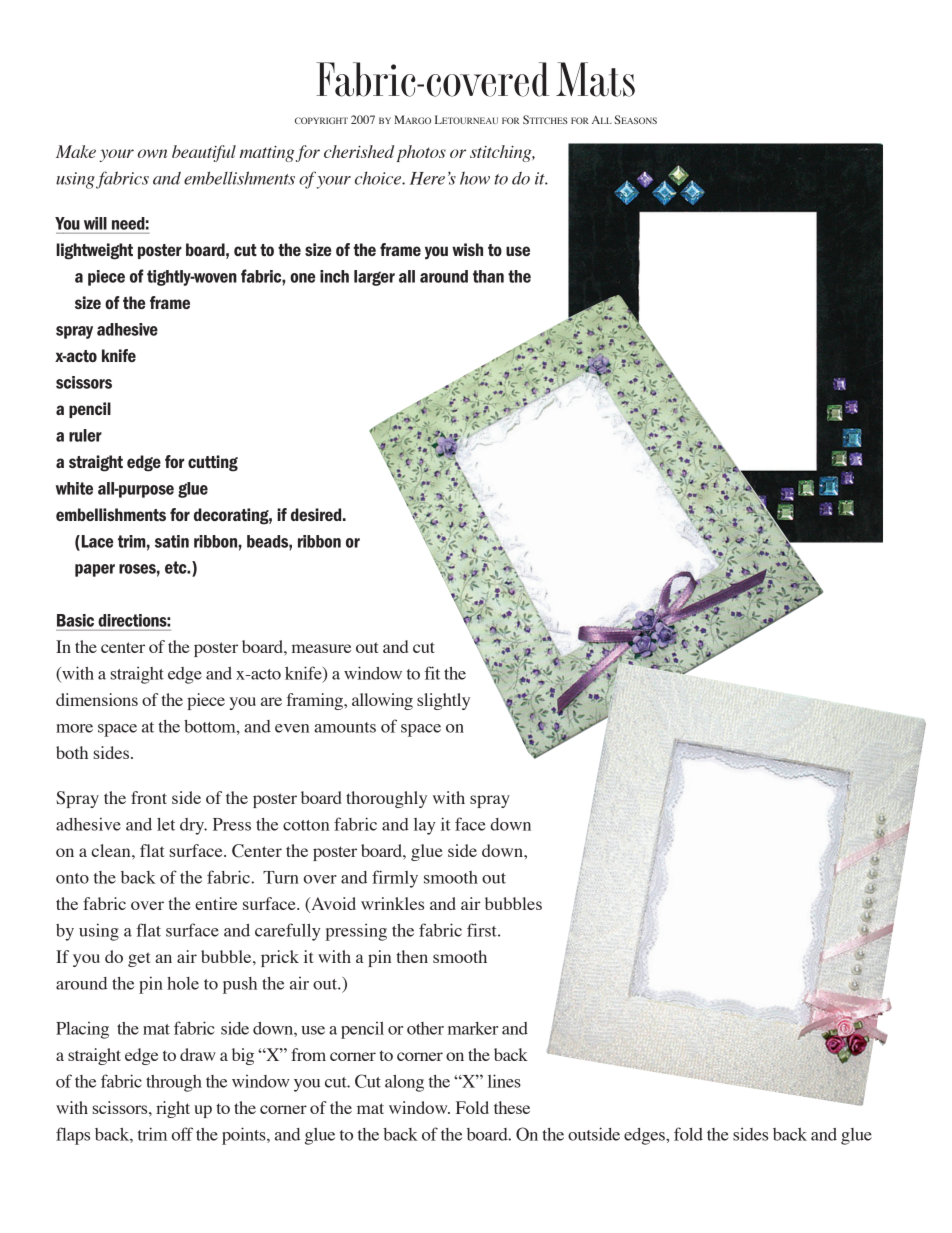 The width and height of the screenshot is (952, 1233). I want to click on front, so click(149, 797).
